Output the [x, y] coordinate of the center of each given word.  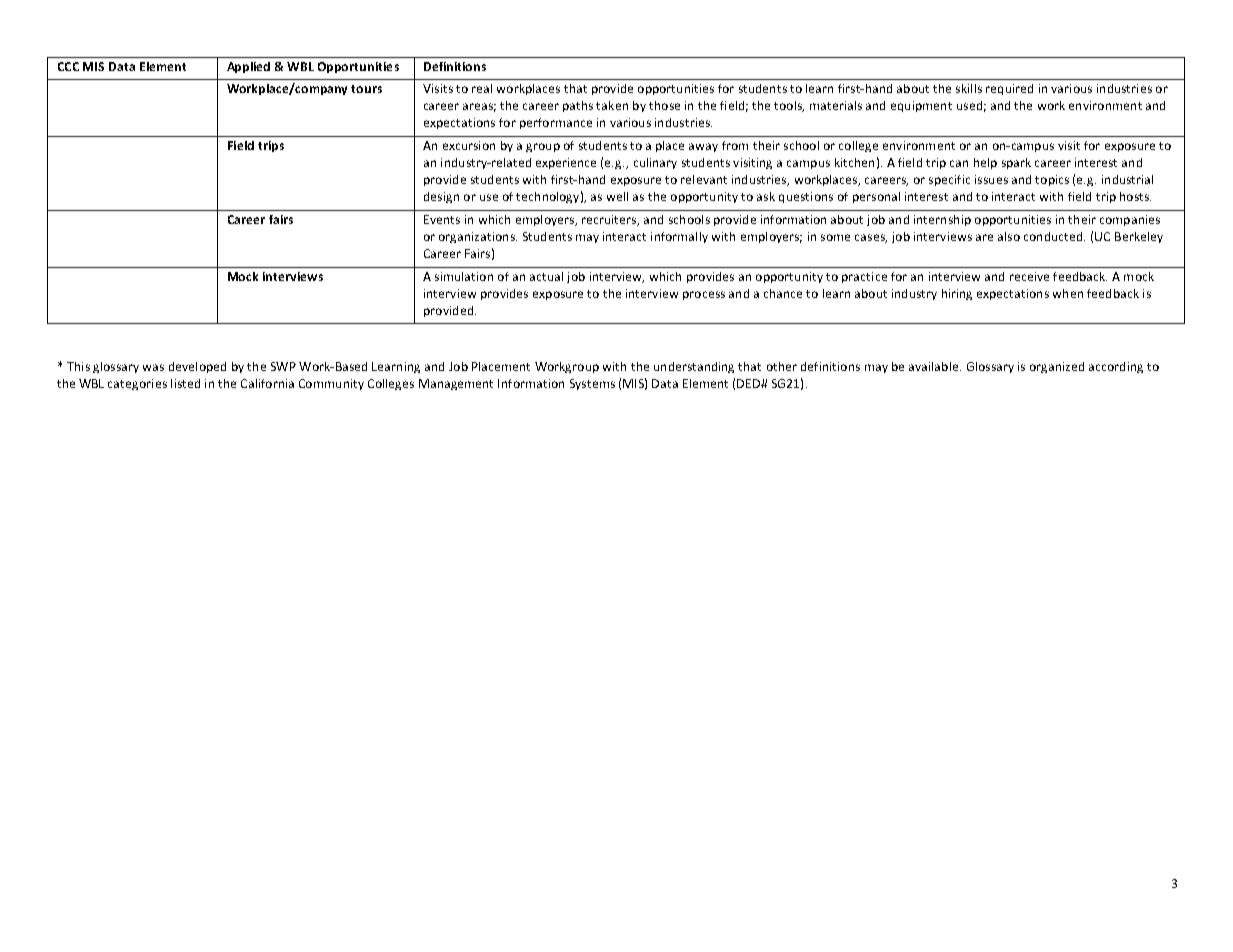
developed [197, 367]
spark [1016, 163]
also [1009, 236]
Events [442, 219]
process [704, 295]
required [1009, 89]
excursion [469, 145]
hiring [957, 294]
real [482, 88]
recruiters [610, 220]
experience [566, 163]
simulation [464, 276]
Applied [248, 67]
